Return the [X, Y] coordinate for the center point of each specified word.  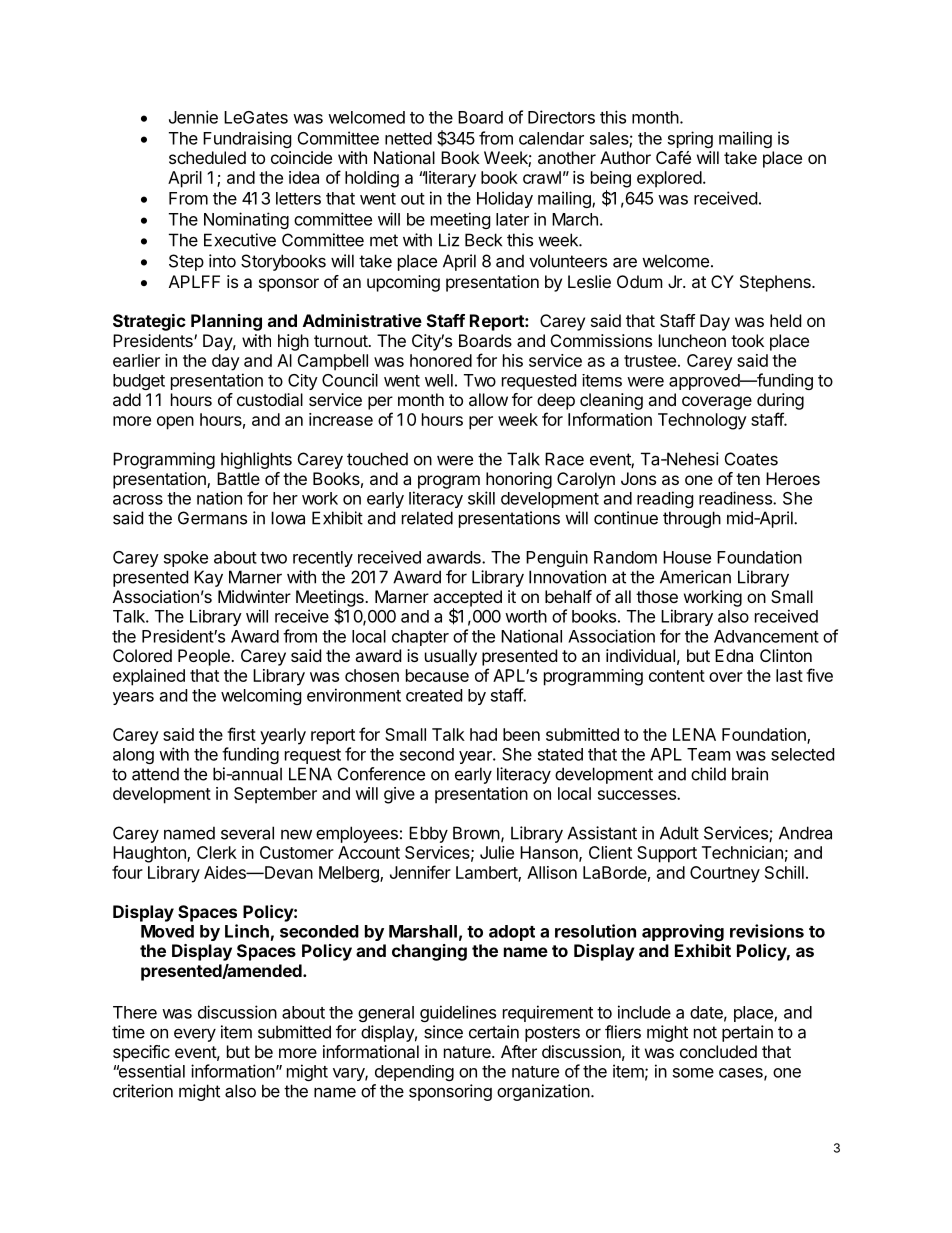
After [519, 1051]
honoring [519, 480]
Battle [238, 478]
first [241, 734]
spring [690, 139]
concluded [718, 1051]
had [483, 734]
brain [750, 774]
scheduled [207, 157]
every [195, 1035]
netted [408, 138]
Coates [751, 459]
